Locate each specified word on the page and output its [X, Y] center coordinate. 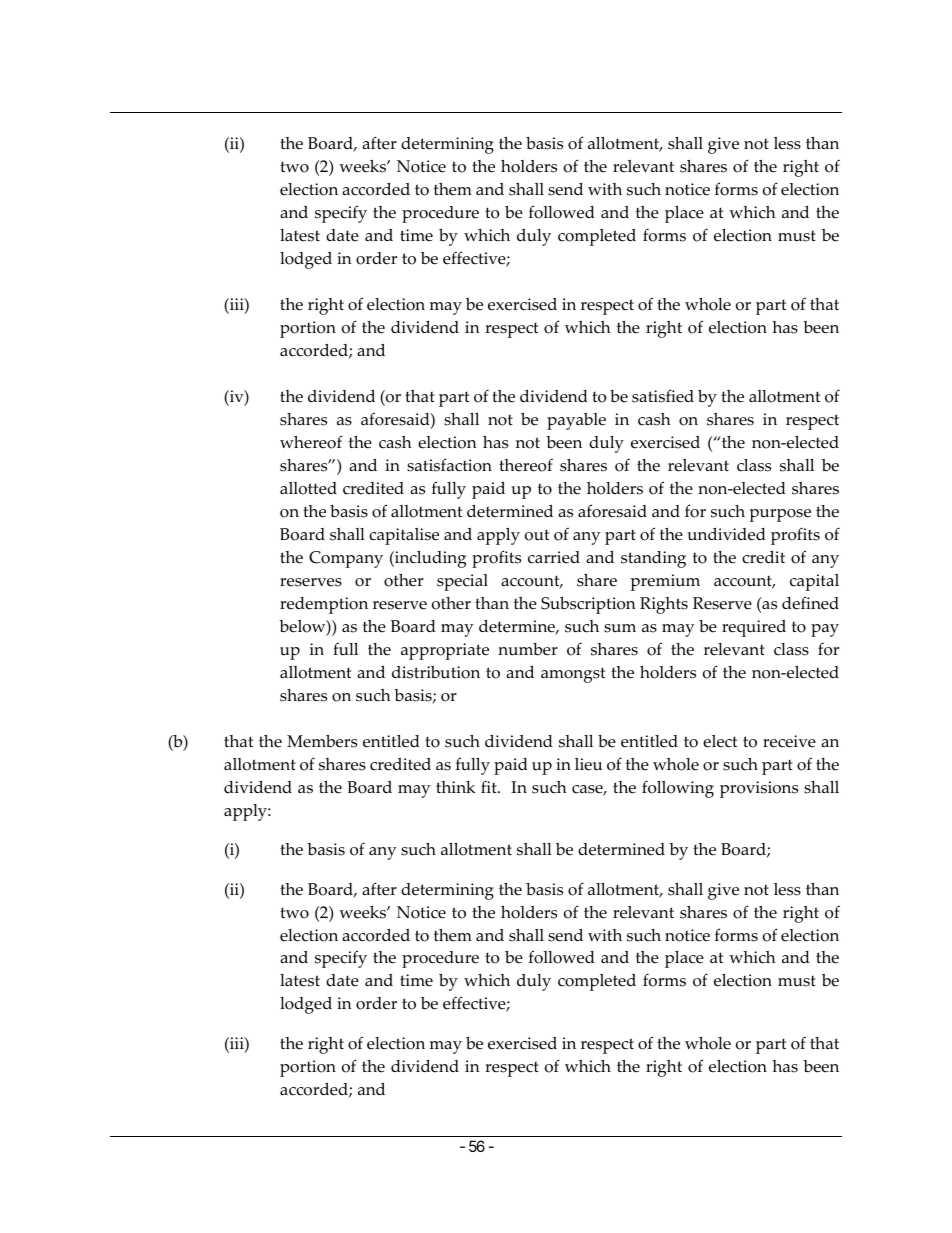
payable [576, 421]
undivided [726, 534]
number [528, 649]
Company [346, 559]
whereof [311, 442]
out [537, 535]
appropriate [445, 651]
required [754, 628]
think [455, 787]
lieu [588, 764]
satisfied [663, 396]
